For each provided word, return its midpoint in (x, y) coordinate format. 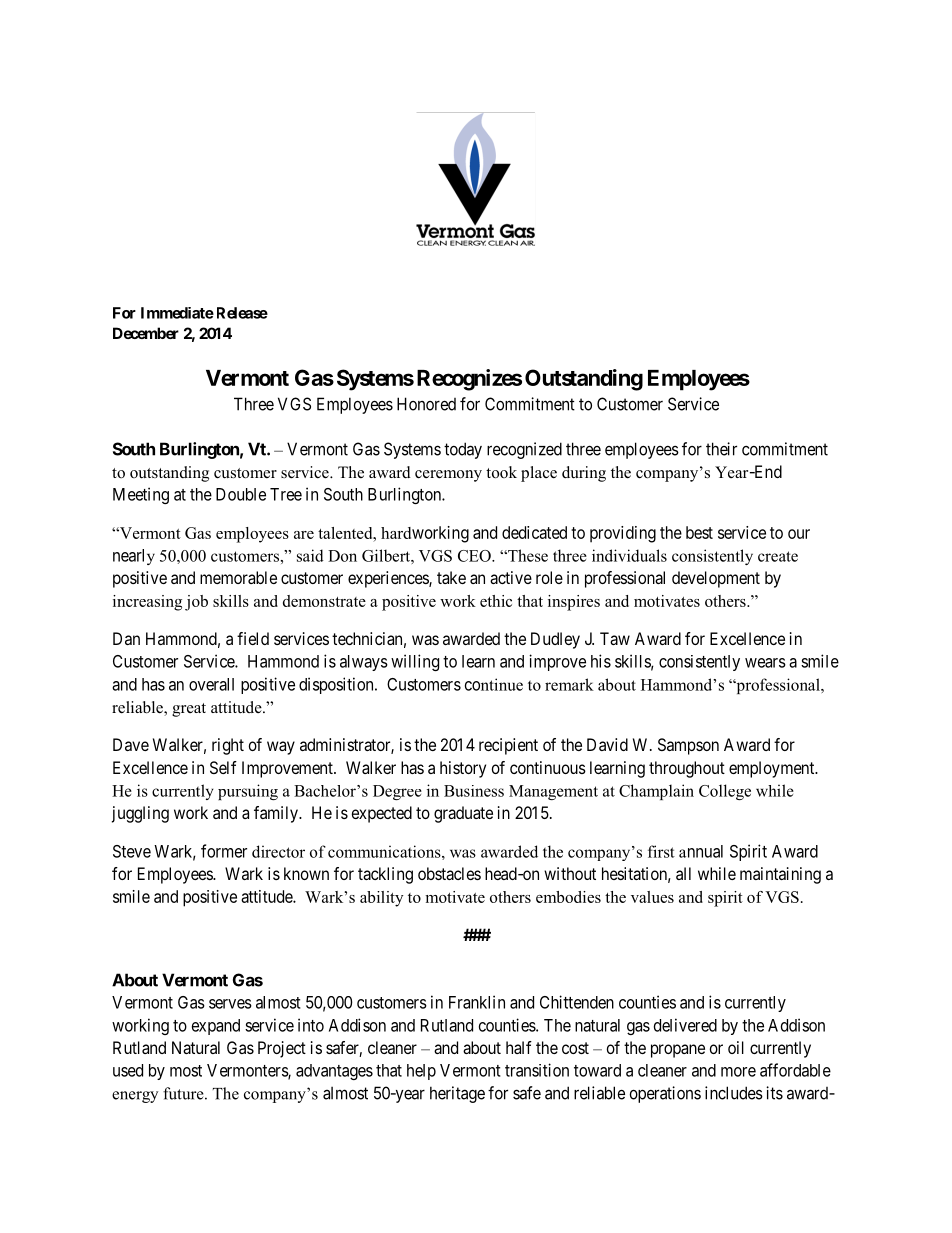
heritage (457, 1094)
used (128, 1070)
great (189, 710)
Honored (426, 404)
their (721, 449)
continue (494, 684)
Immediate (177, 313)
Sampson (688, 746)
